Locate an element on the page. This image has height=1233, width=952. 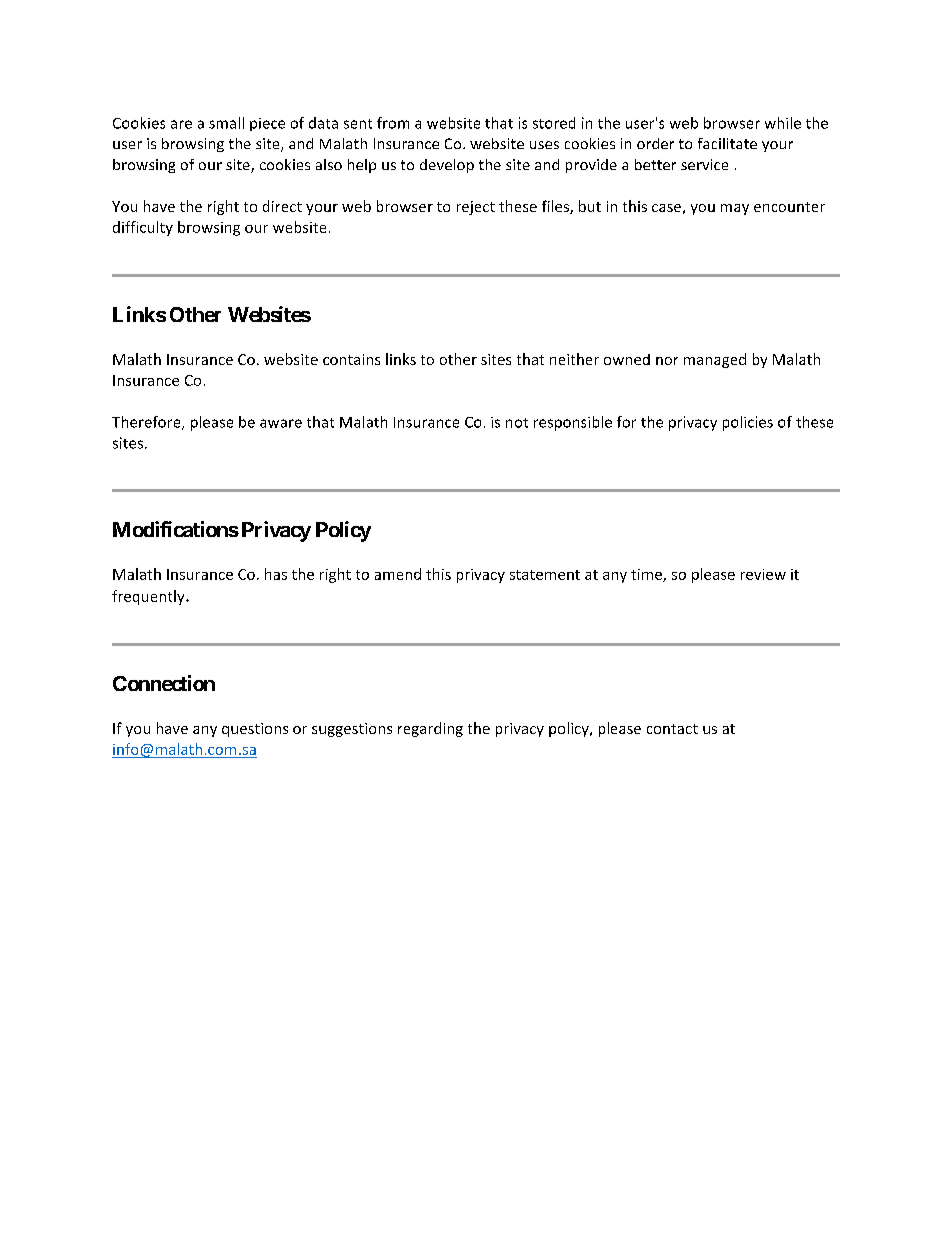
regarding is located at coordinates (430, 729).
